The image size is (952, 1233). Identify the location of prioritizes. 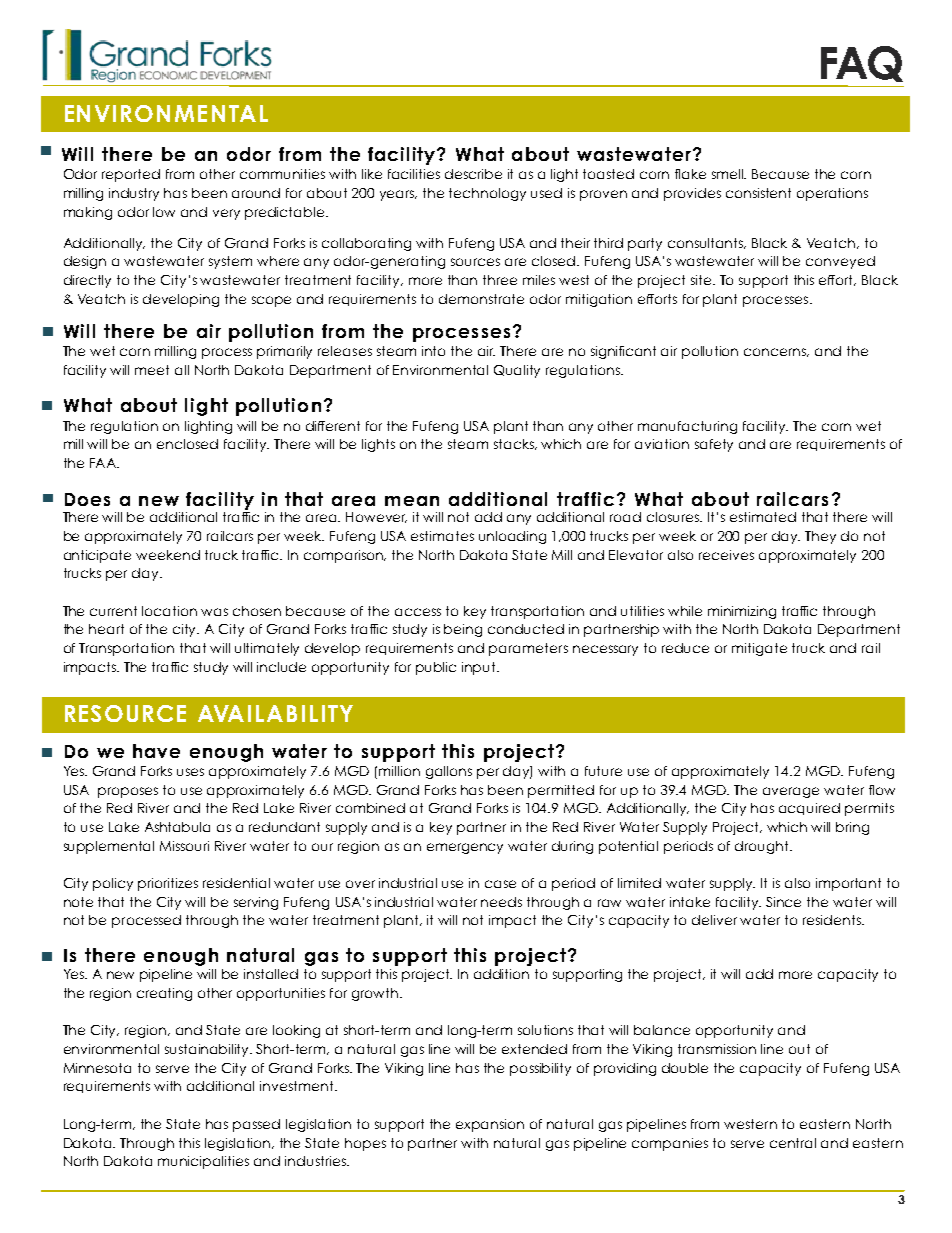
(168, 884).
